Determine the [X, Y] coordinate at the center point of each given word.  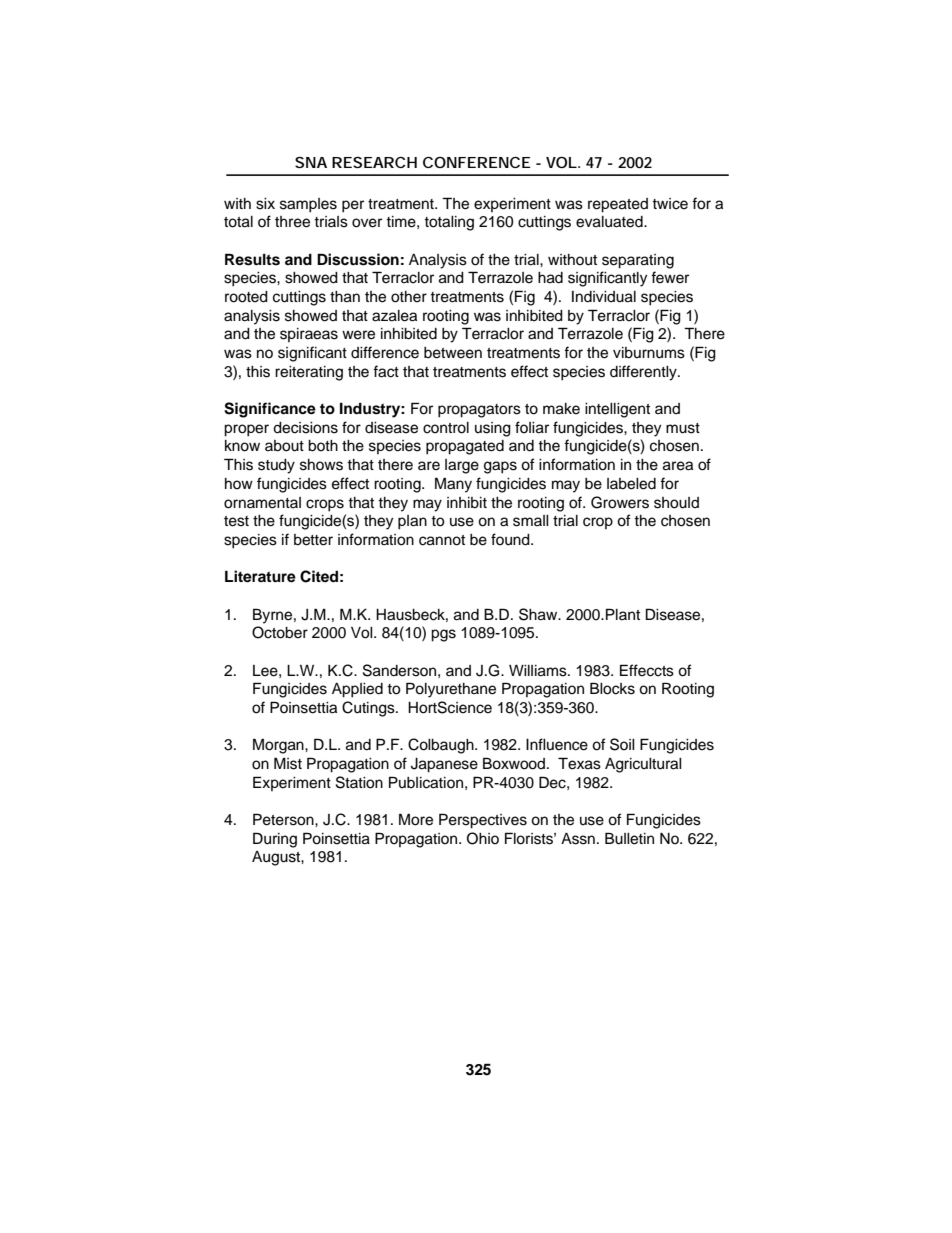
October [280, 632]
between [453, 353]
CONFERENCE [477, 162]
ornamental [262, 503]
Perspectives [483, 821]
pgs [443, 635]
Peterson [284, 819]
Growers [620, 502]
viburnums [649, 353]
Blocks [612, 688]
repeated [618, 205]
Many [453, 485]
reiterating [309, 373]
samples [308, 205]
